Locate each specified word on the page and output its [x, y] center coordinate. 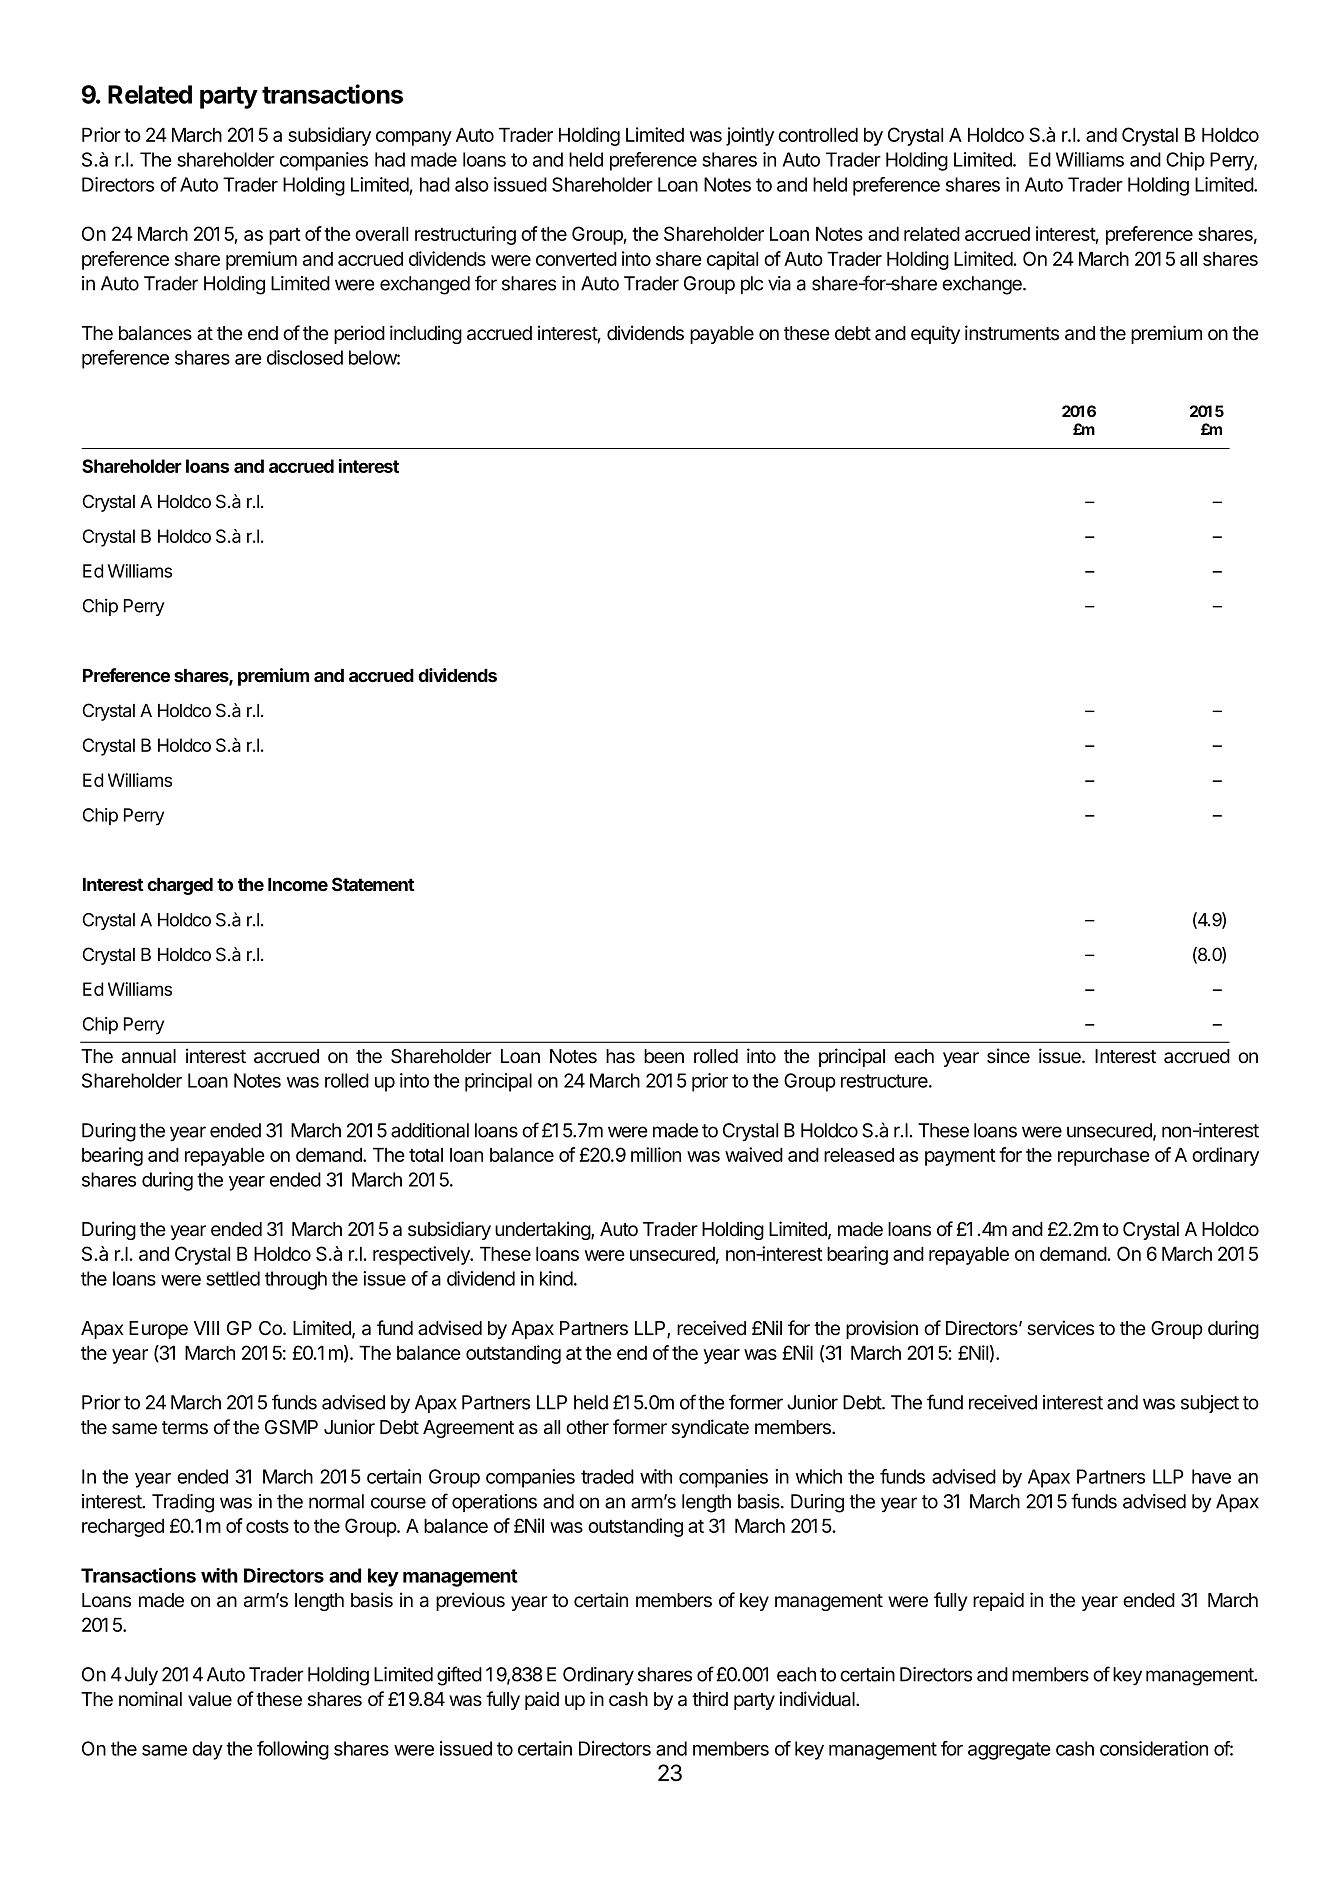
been [664, 1056]
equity [935, 334]
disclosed [305, 357]
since [1008, 1056]
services [1060, 1328]
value [210, 1699]
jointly [750, 136]
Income [298, 884]
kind [556, 1278]
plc [752, 285]
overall [381, 234]
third [710, 1698]
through [296, 1280]
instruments [1012, 333]
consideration [1154, 1748]
